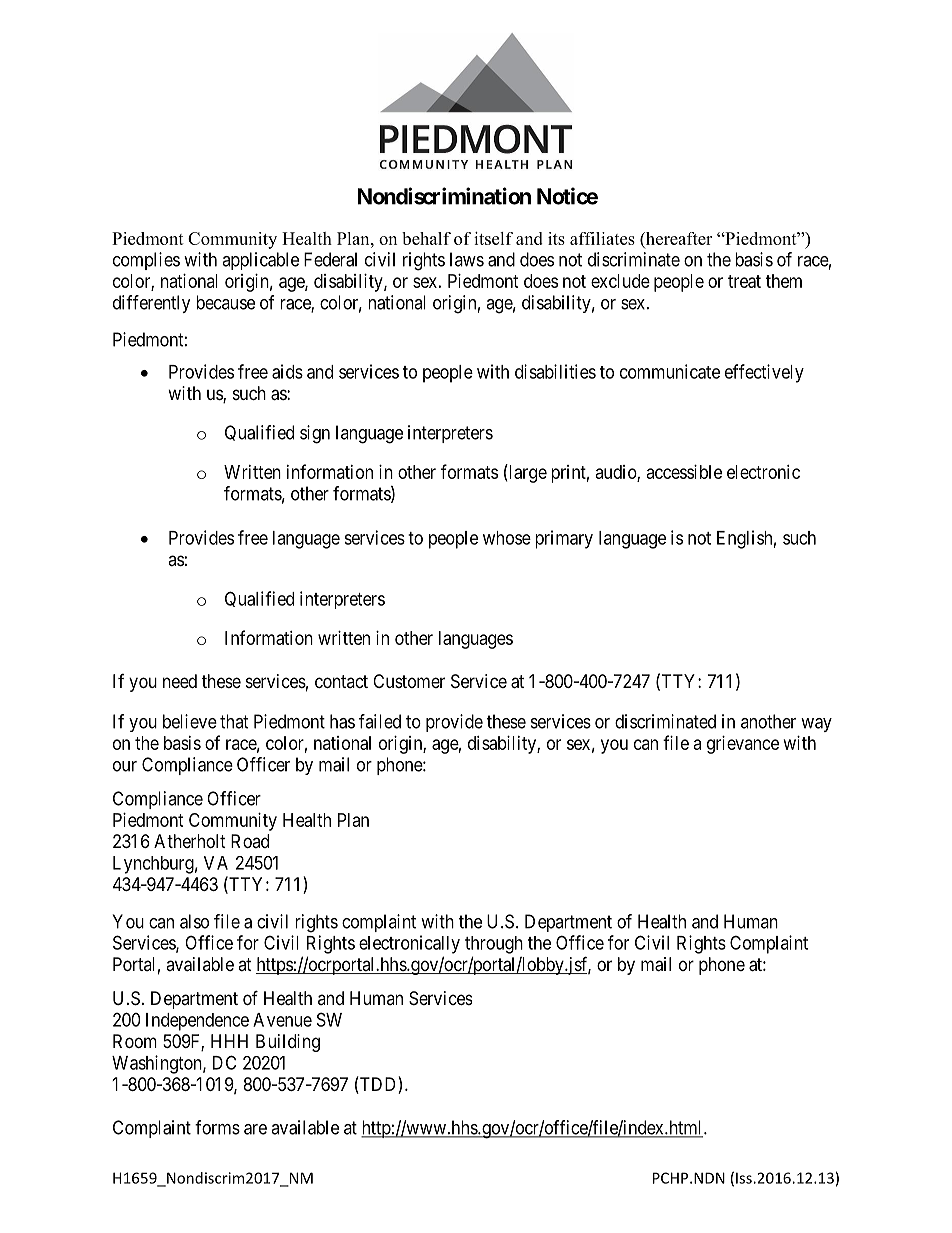  I want to click on sign, so click(315, 434).
